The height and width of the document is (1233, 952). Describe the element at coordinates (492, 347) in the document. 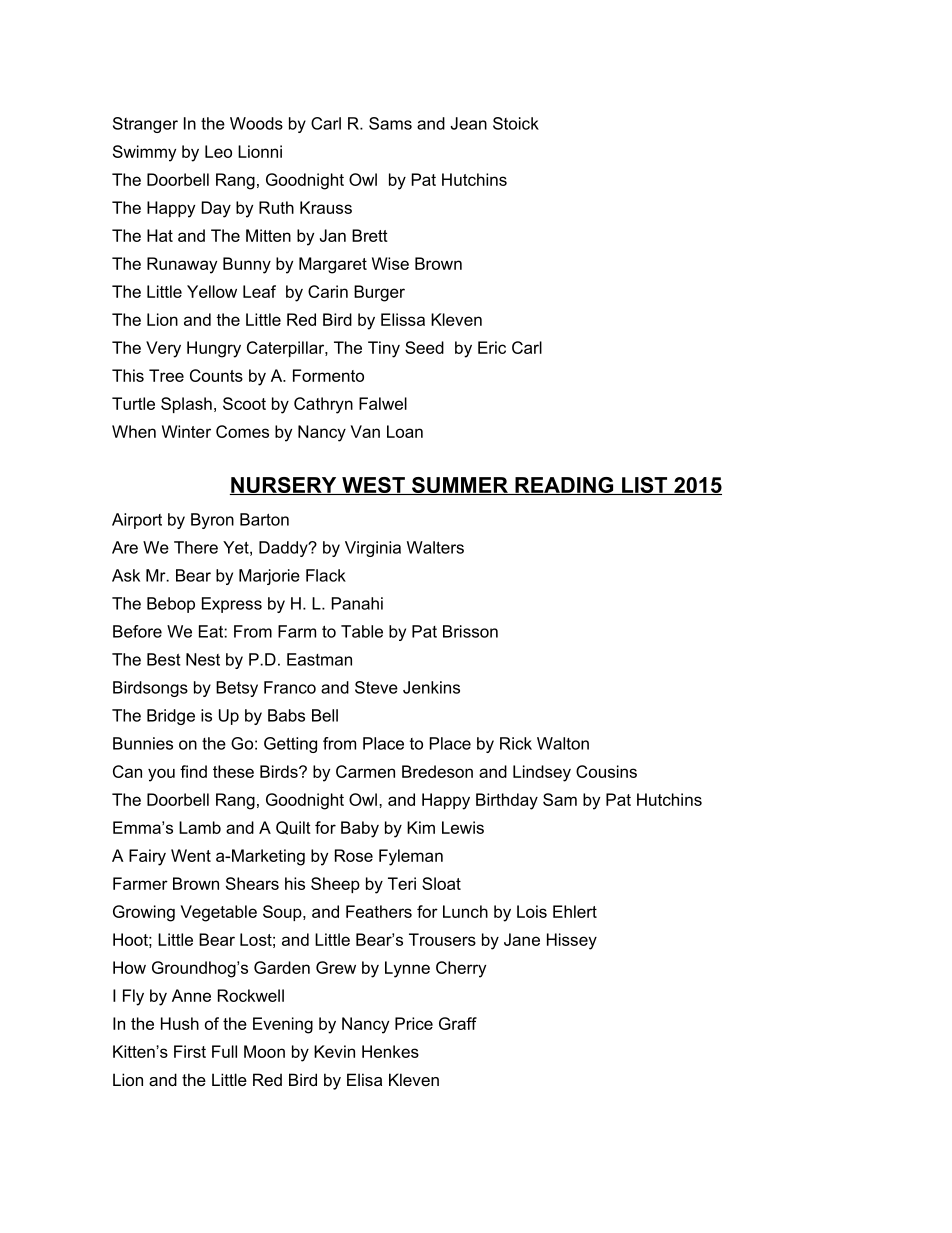

I see `Eric` at that location.
